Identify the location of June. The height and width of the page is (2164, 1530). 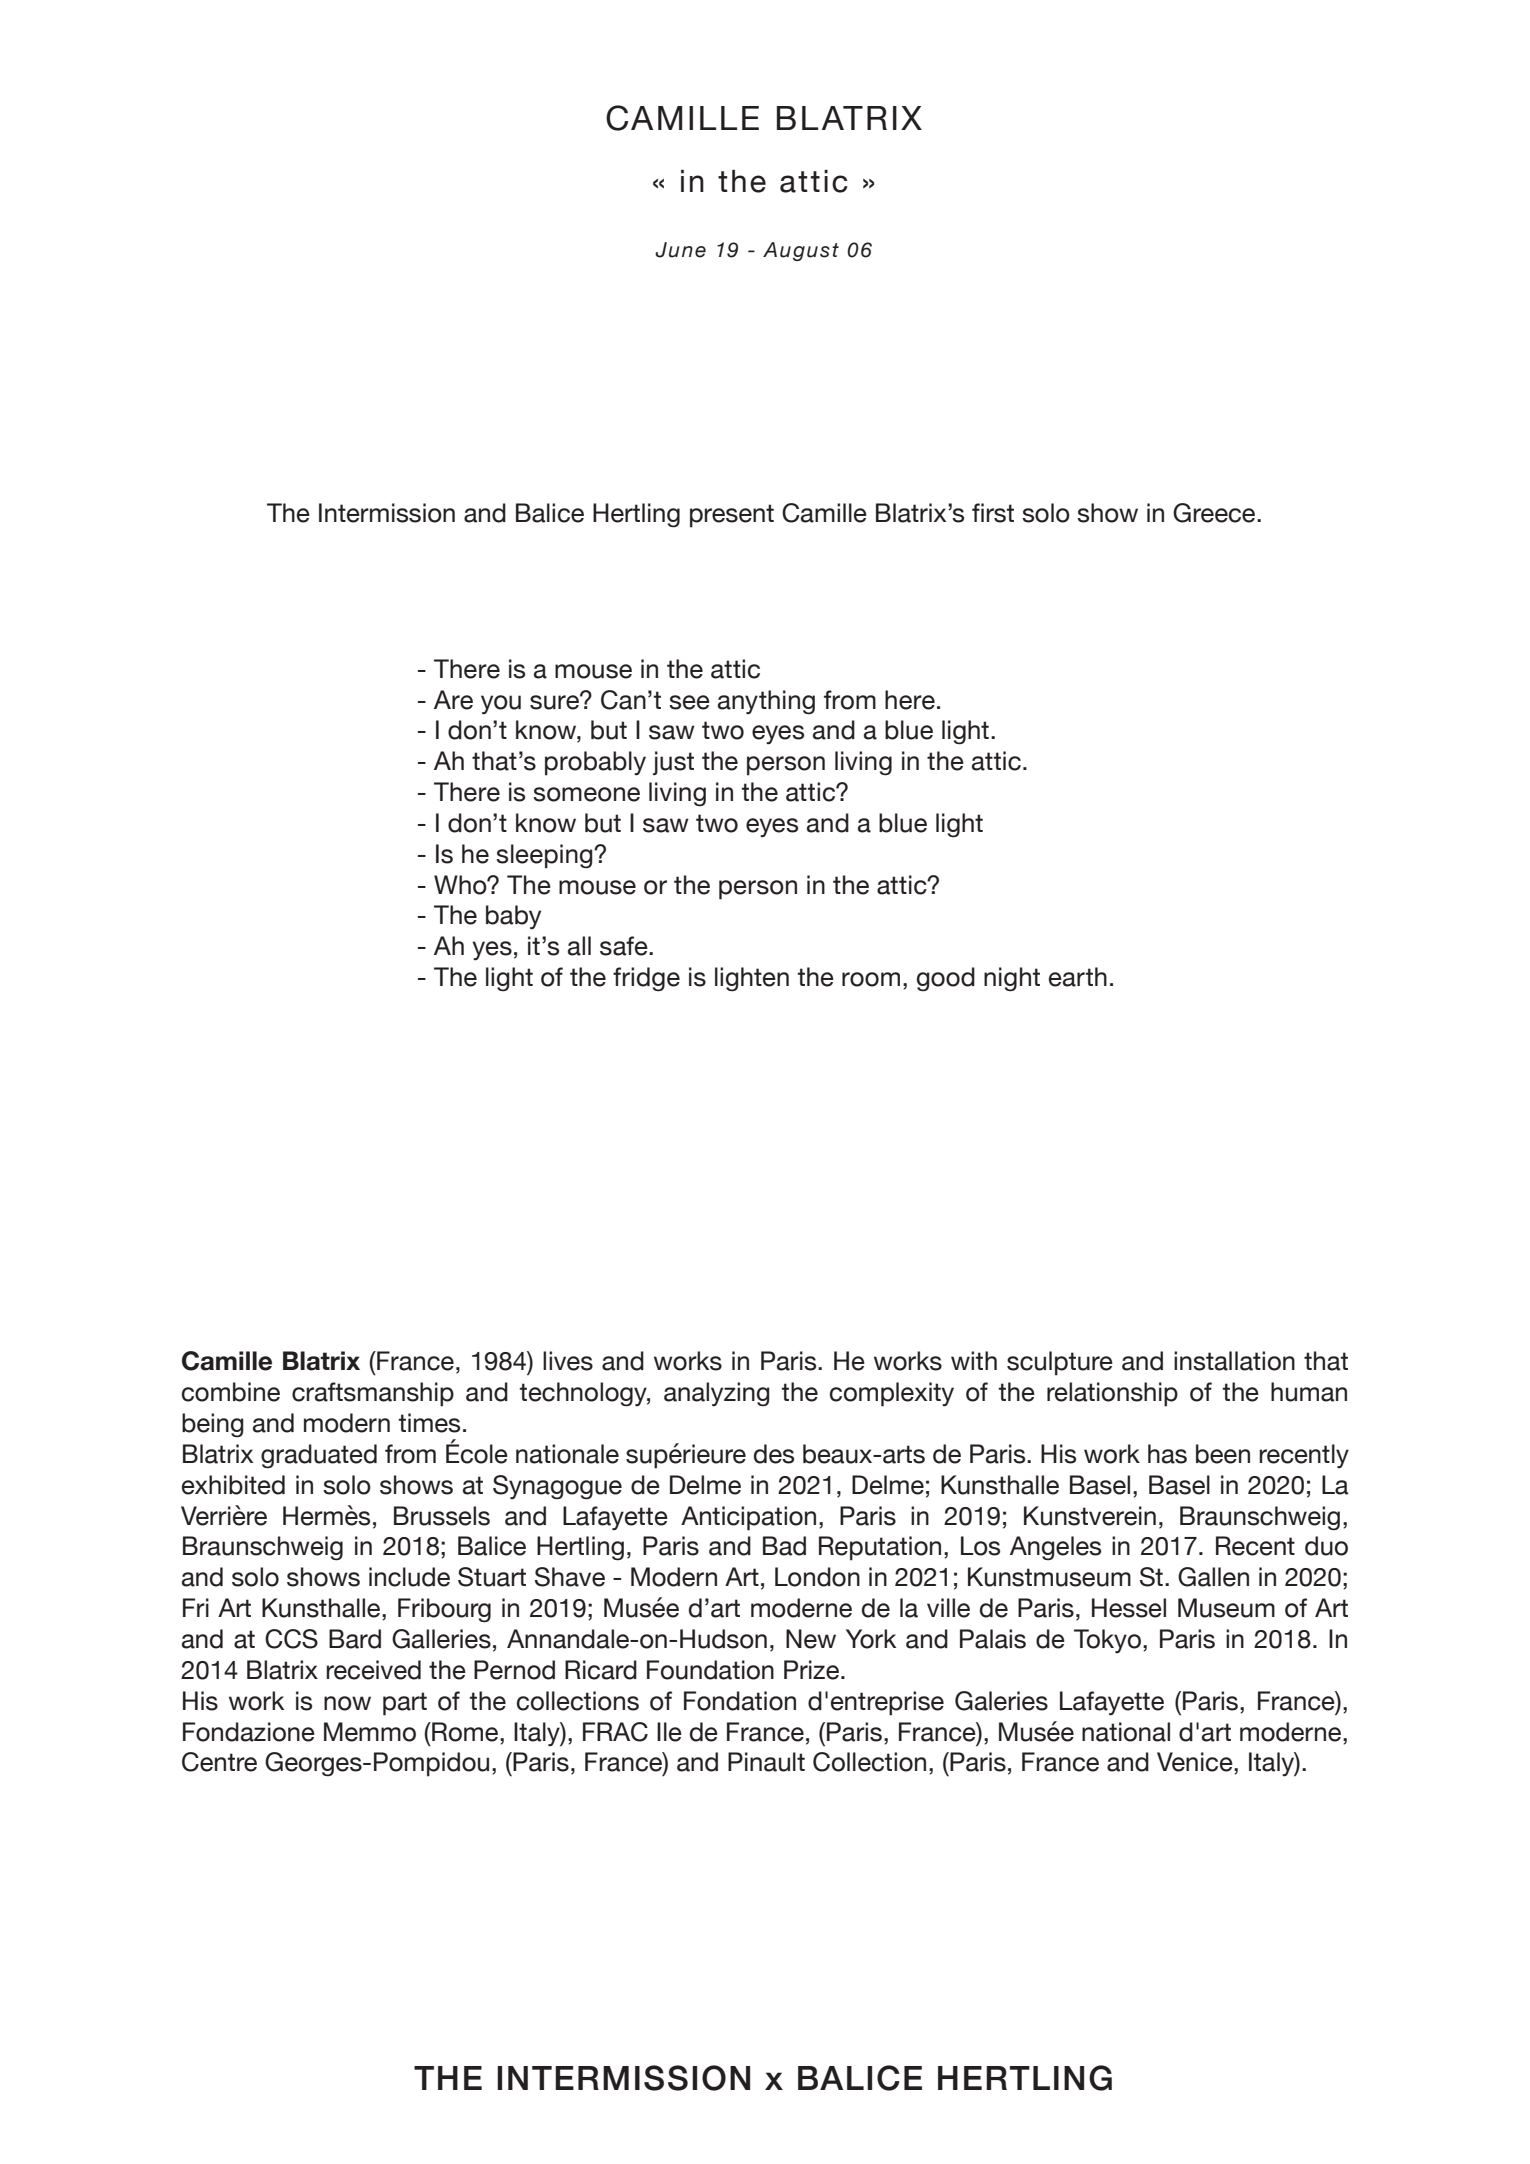
(680, 250).
